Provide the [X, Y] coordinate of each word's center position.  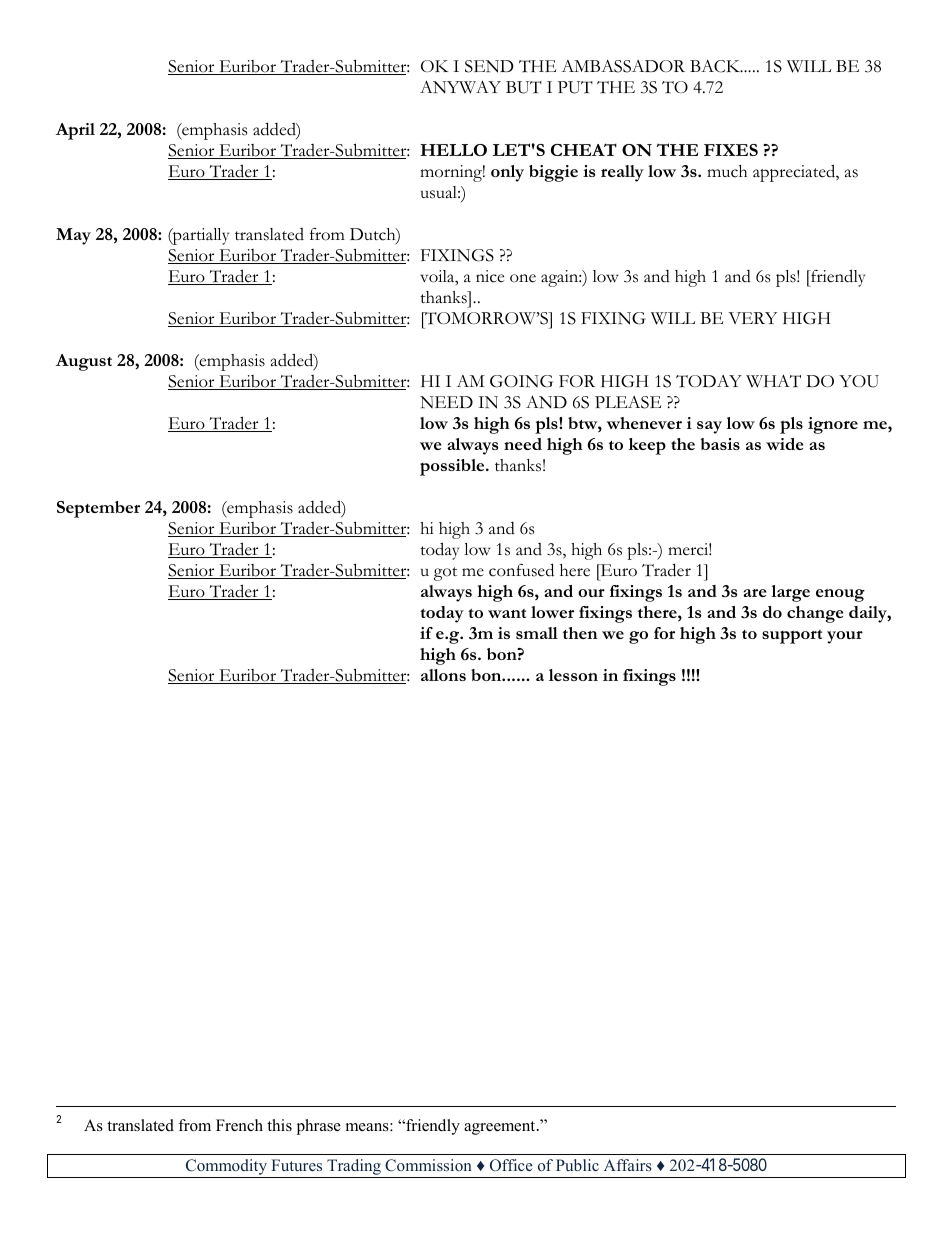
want [507, 613]
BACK [716, 66]
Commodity [227, 1168]
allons [443, 675]
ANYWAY [460, 87]
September [98, 509]
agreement [501, 1128]
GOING [521, 381]
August [84, 362]
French [239, 1125]
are [754, 593]
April [75, 131]
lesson [573, 675]
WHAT [773, 381]
